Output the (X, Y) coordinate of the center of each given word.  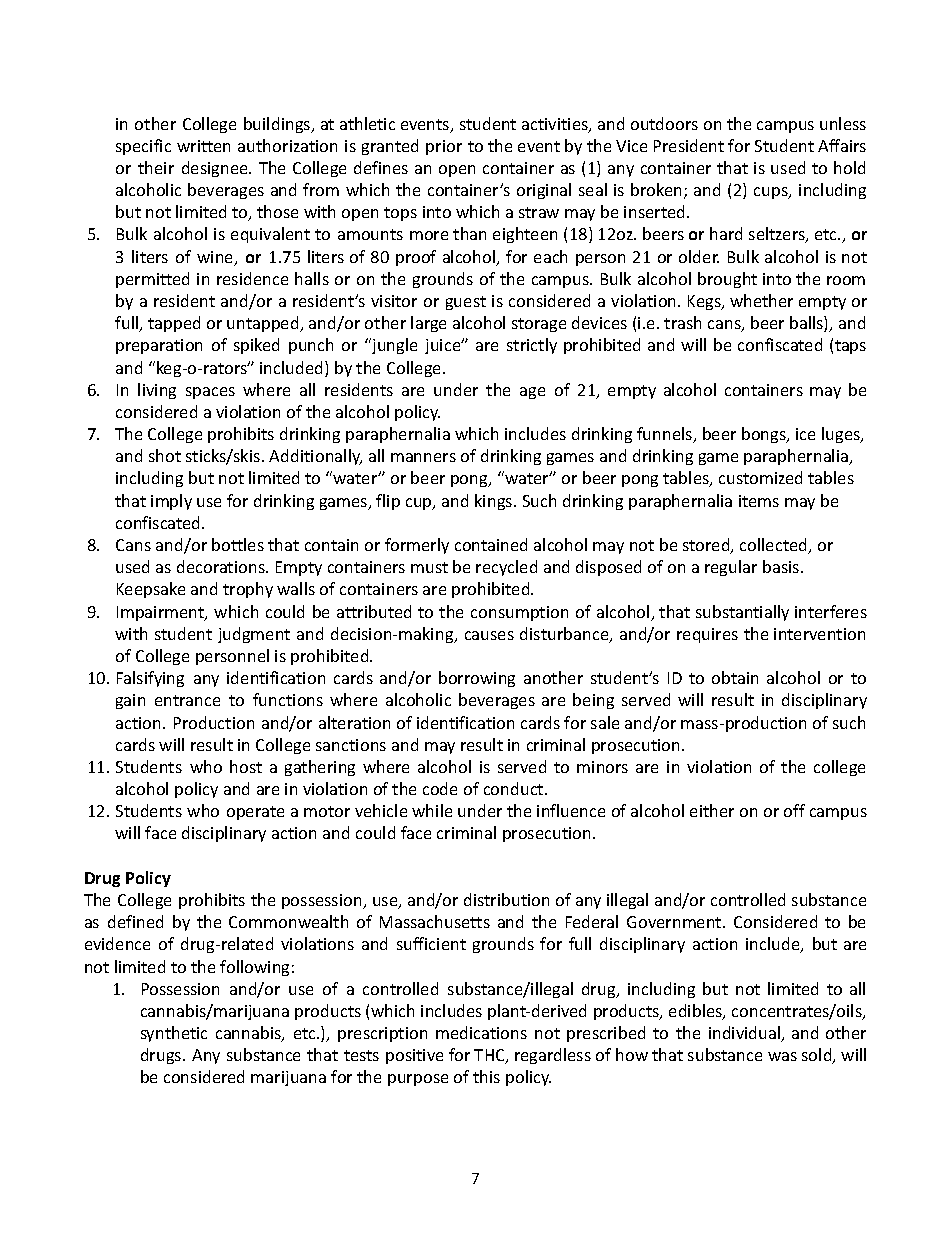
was (782, 1056)
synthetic (174, 1034)
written (203, 146)
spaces (210, 393)
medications (481, 1032)
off (794, 810)
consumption (519, 613)
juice (444, 346)
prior (444, 147)
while (432, 810)
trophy (248, 590)
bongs (765, 435)
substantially (742, 613)
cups (772, 193)
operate (255, 813)
